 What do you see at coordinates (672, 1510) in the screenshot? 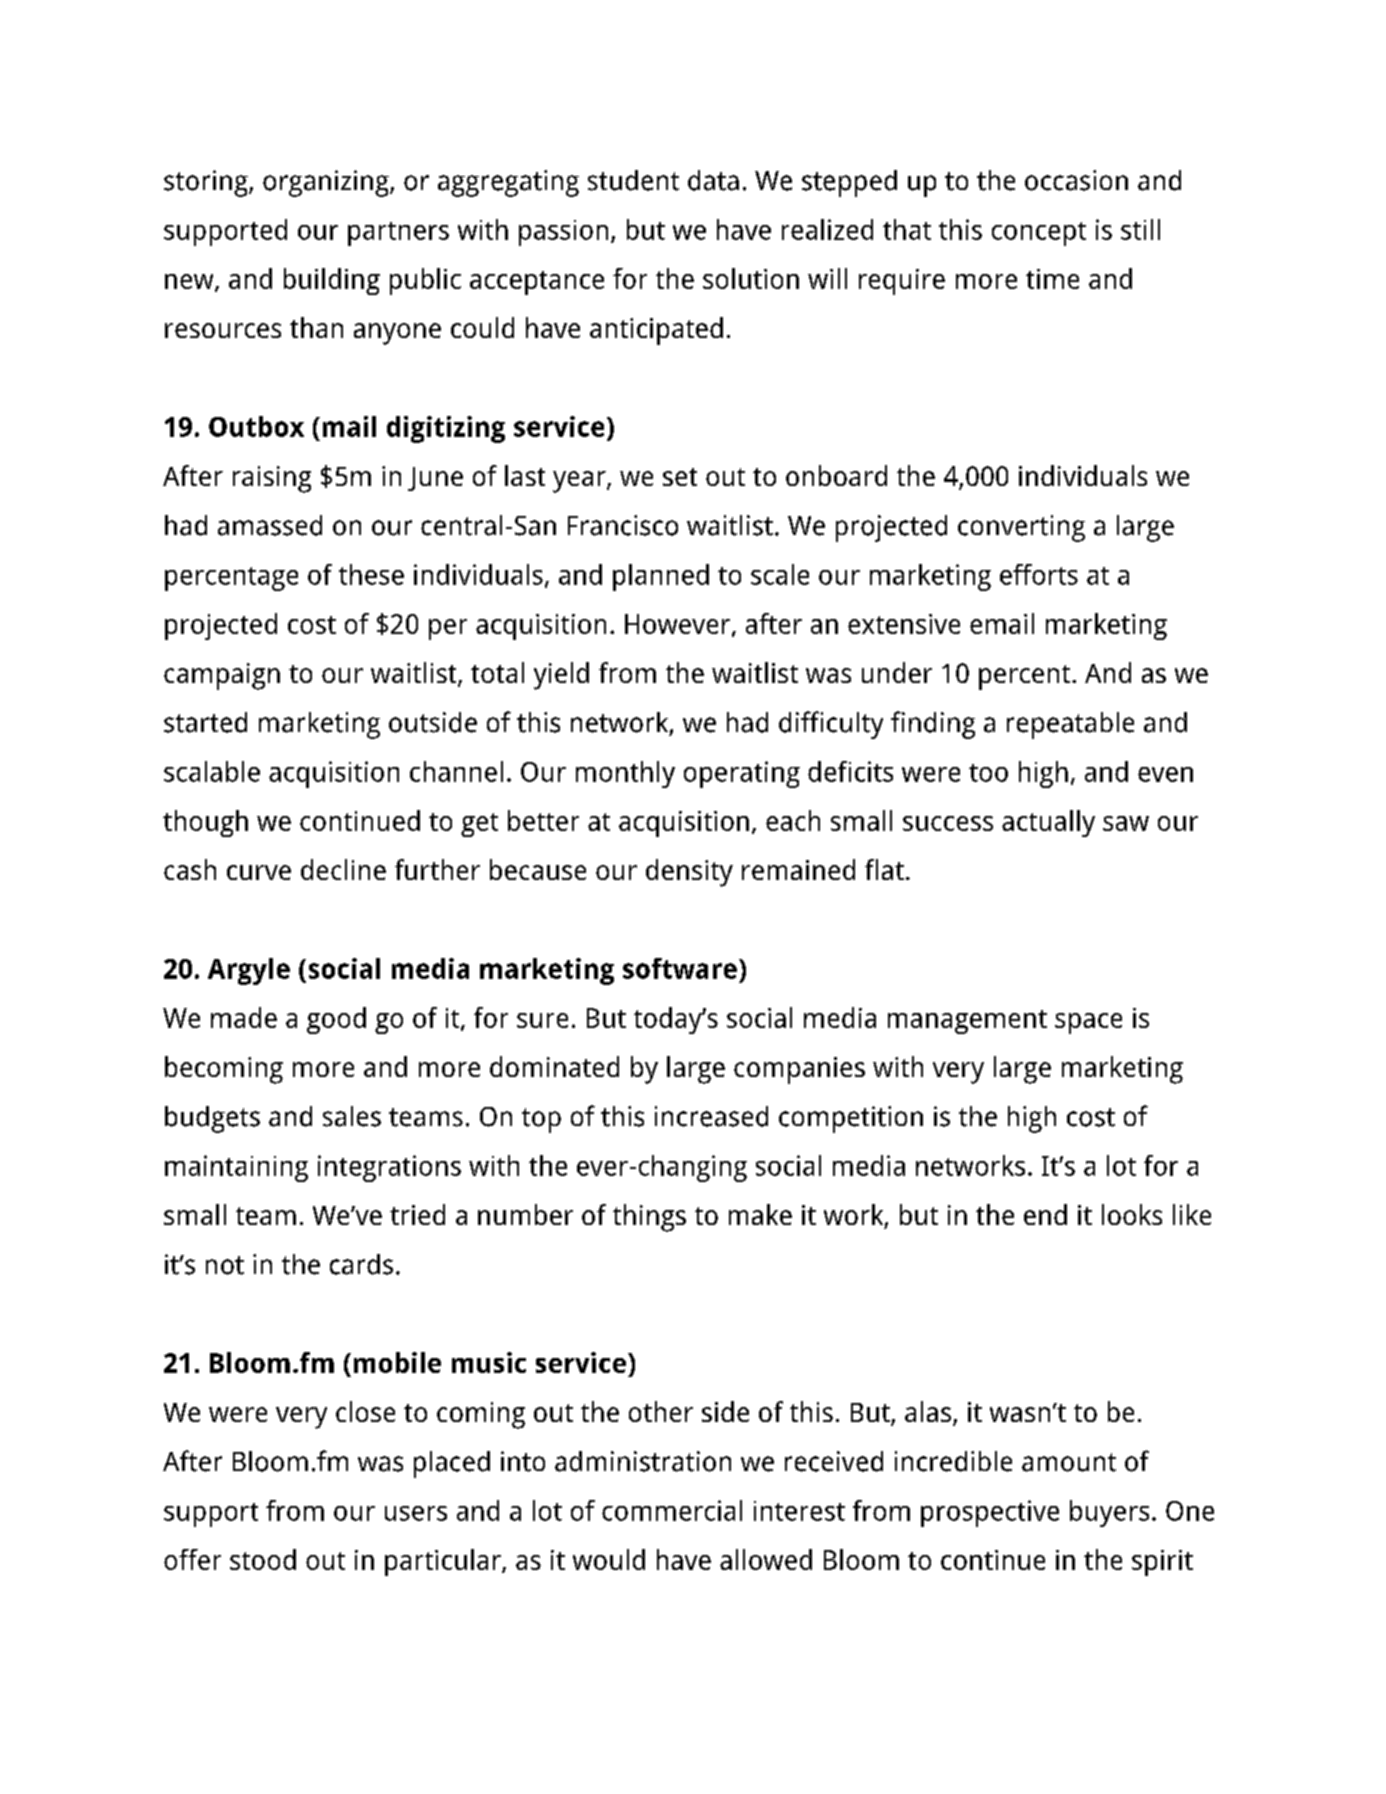
I see `commercial` at bounding box center [672, 1510].
